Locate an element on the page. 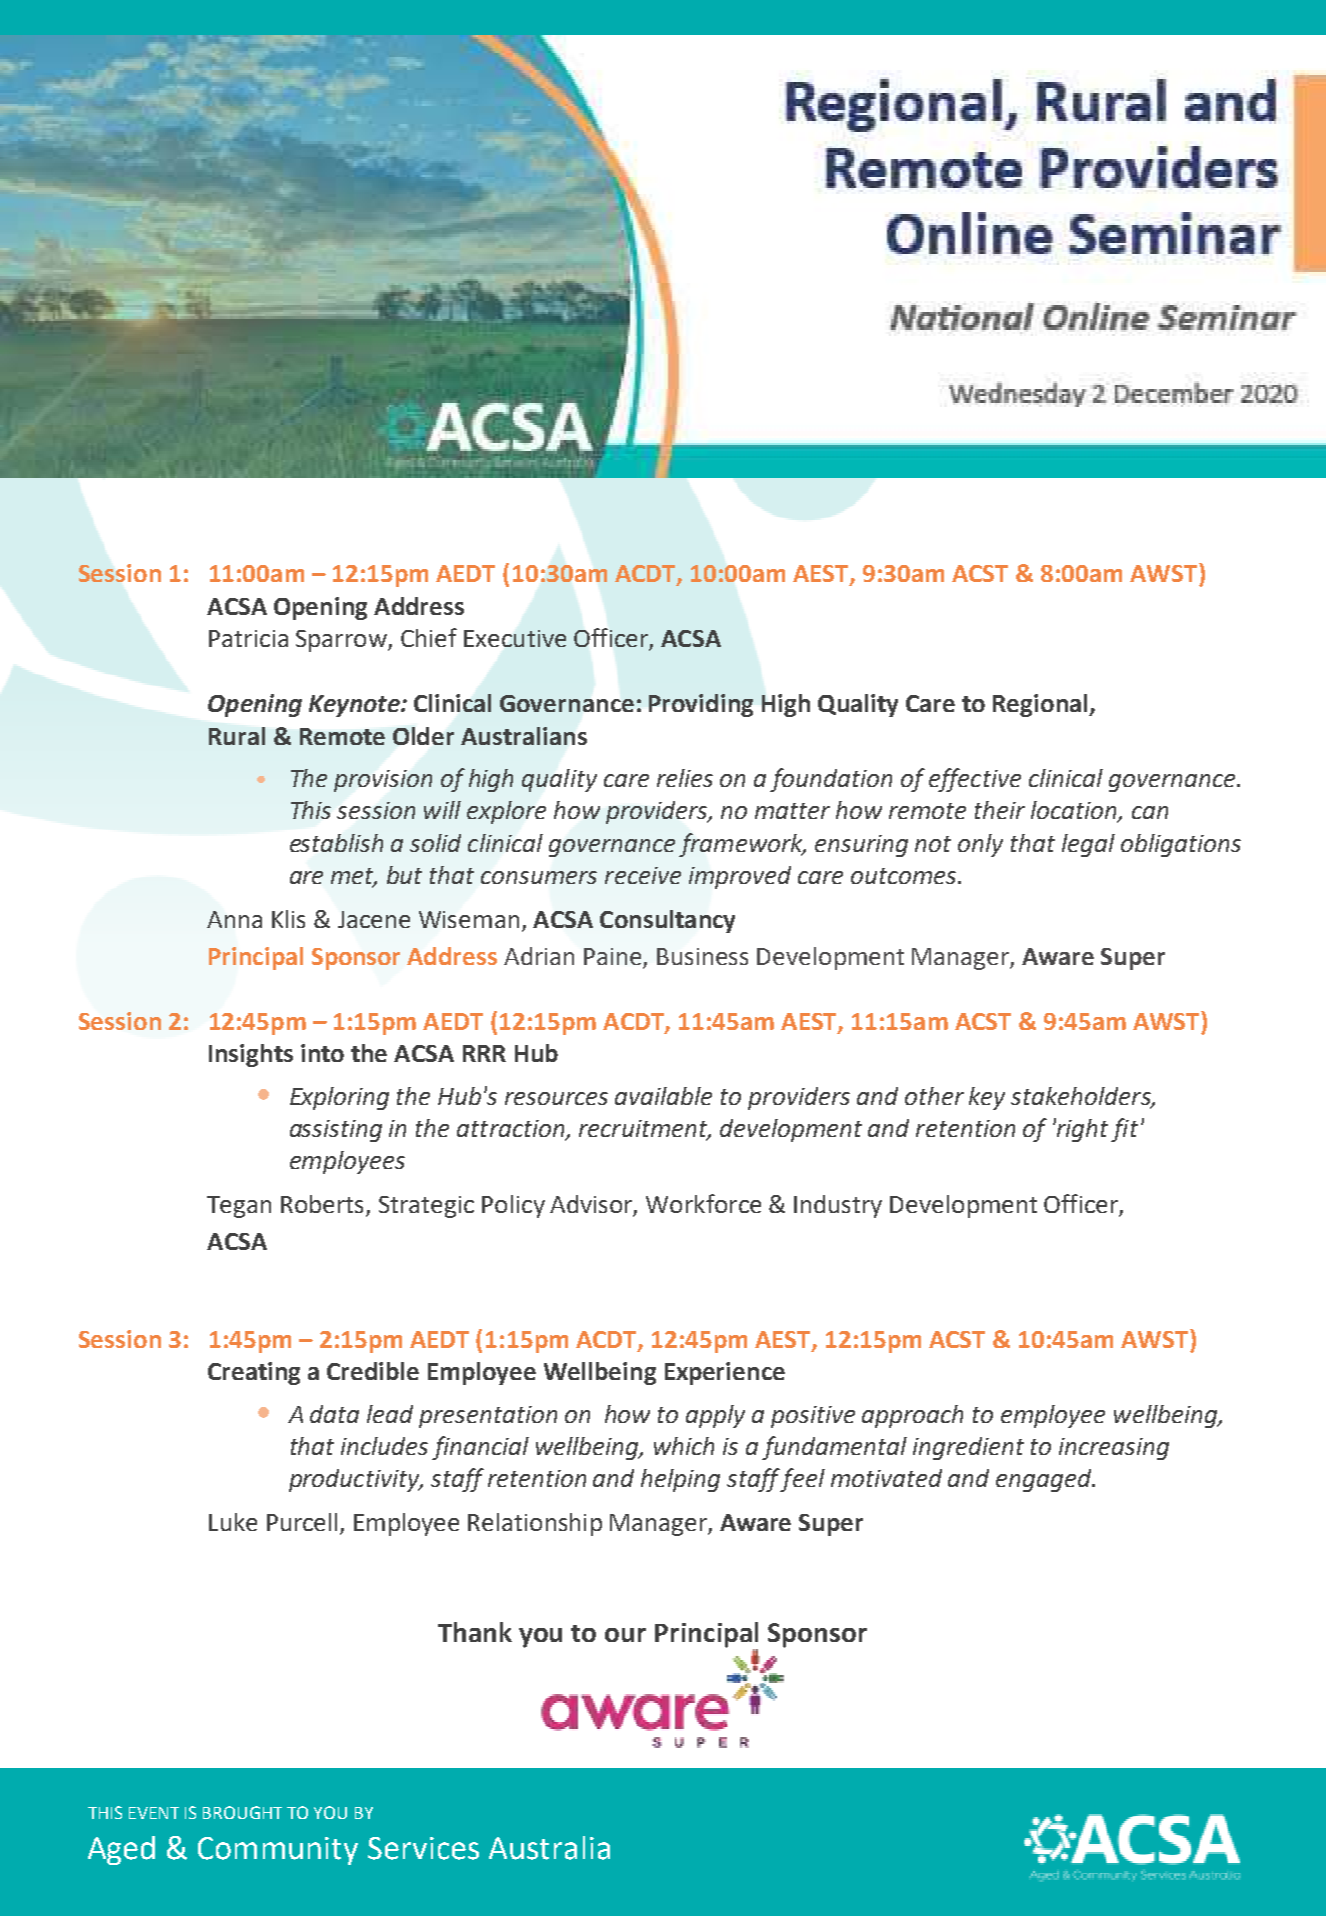 The width and height of the document is (1326, 1916). other is located at coordinates (934, 1096).
